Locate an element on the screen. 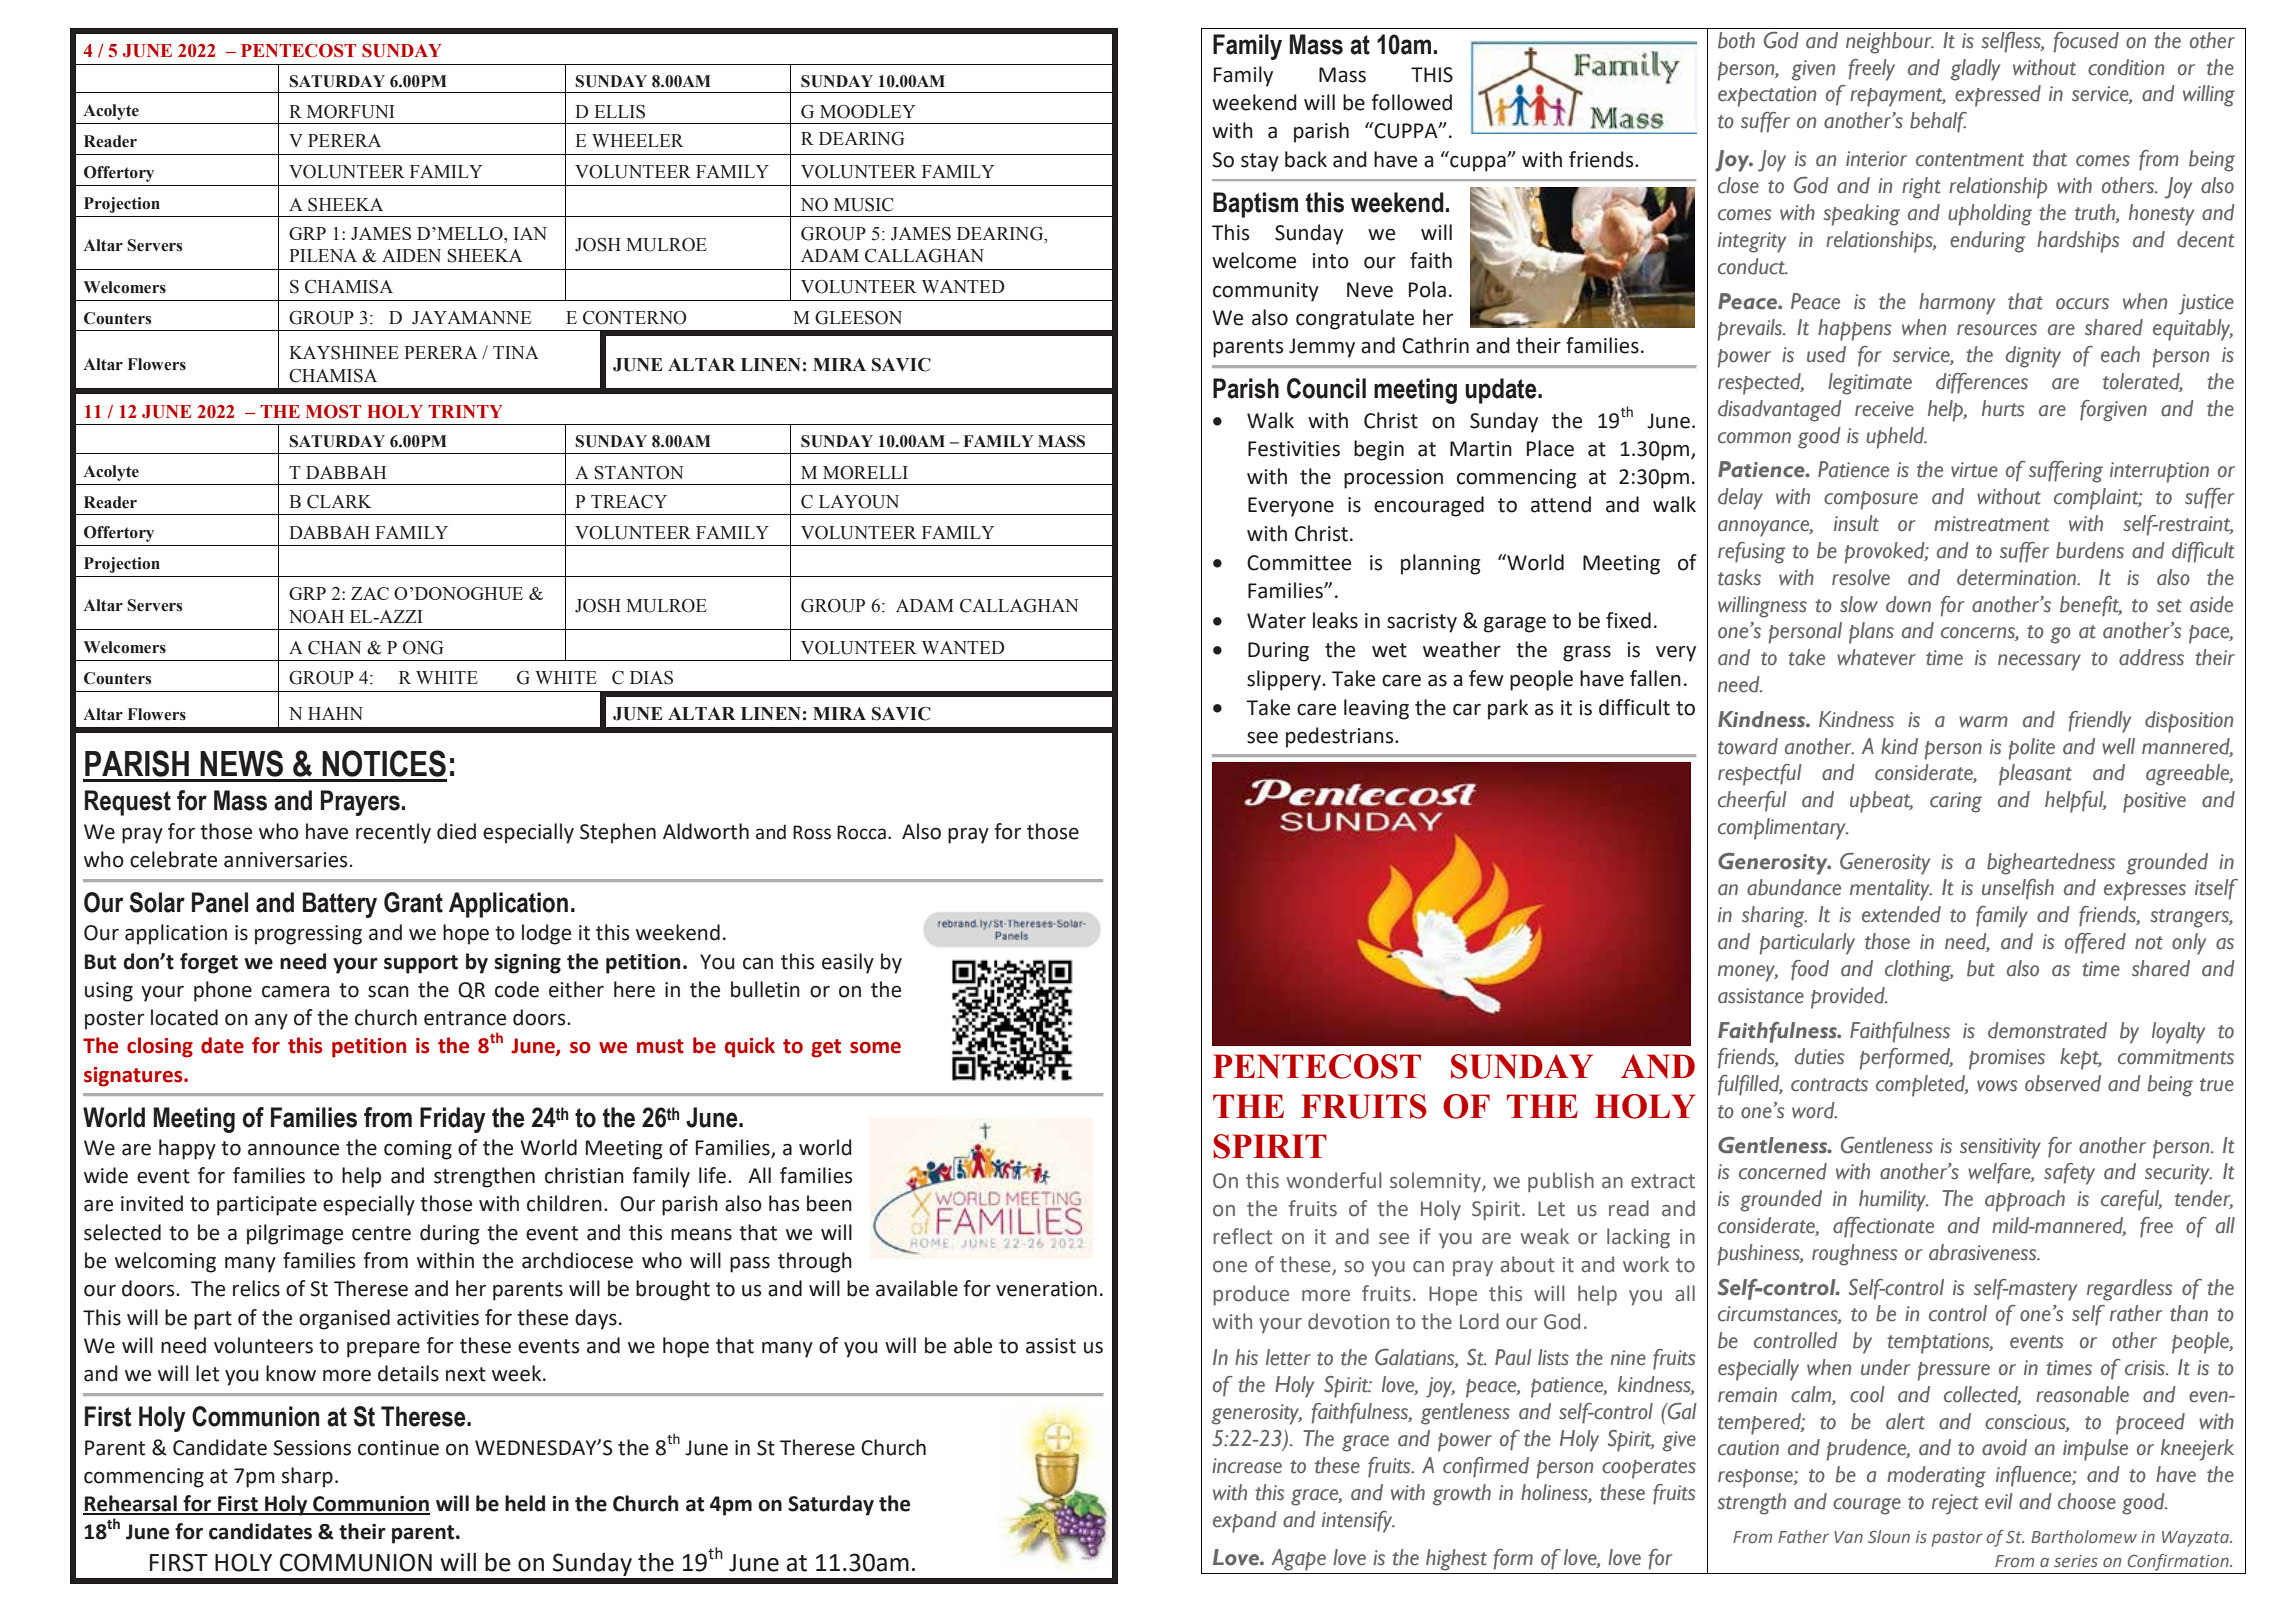  caring is located at coordinates (1956, 802).
